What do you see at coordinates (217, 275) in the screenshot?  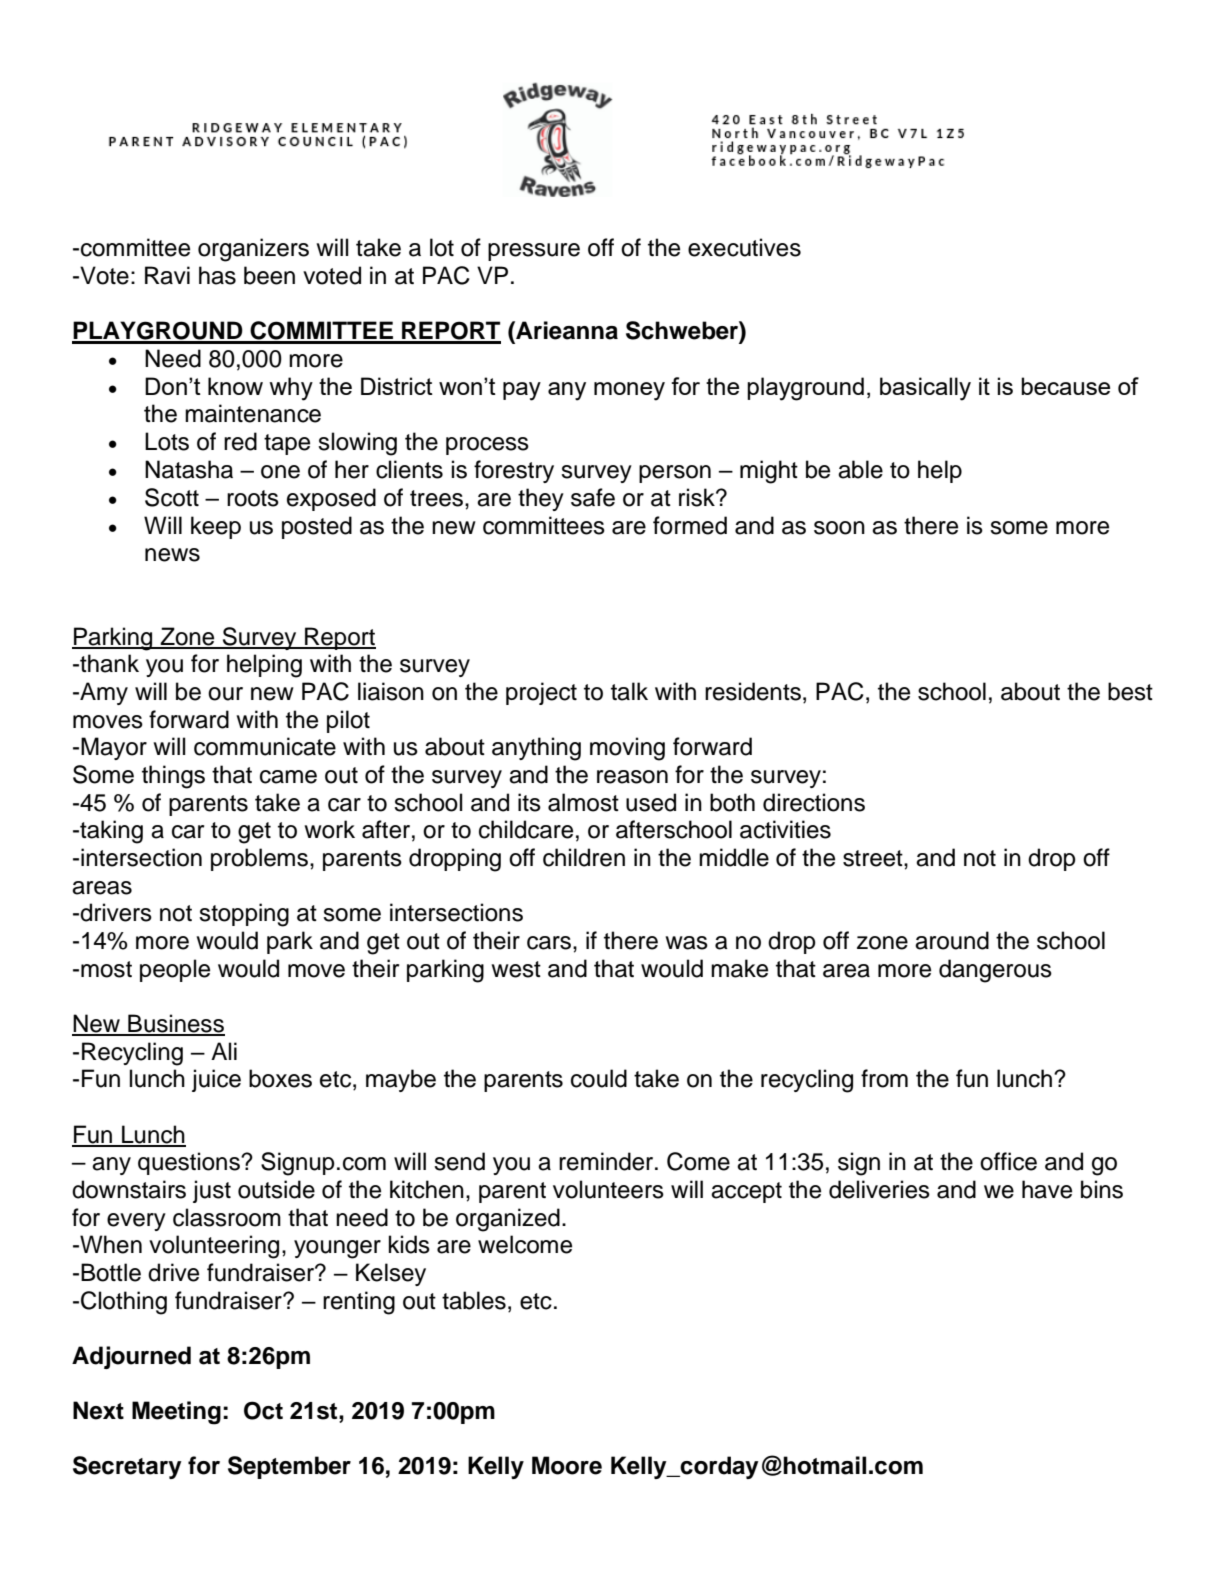 I see `has` at bounding box center [217, 275].
